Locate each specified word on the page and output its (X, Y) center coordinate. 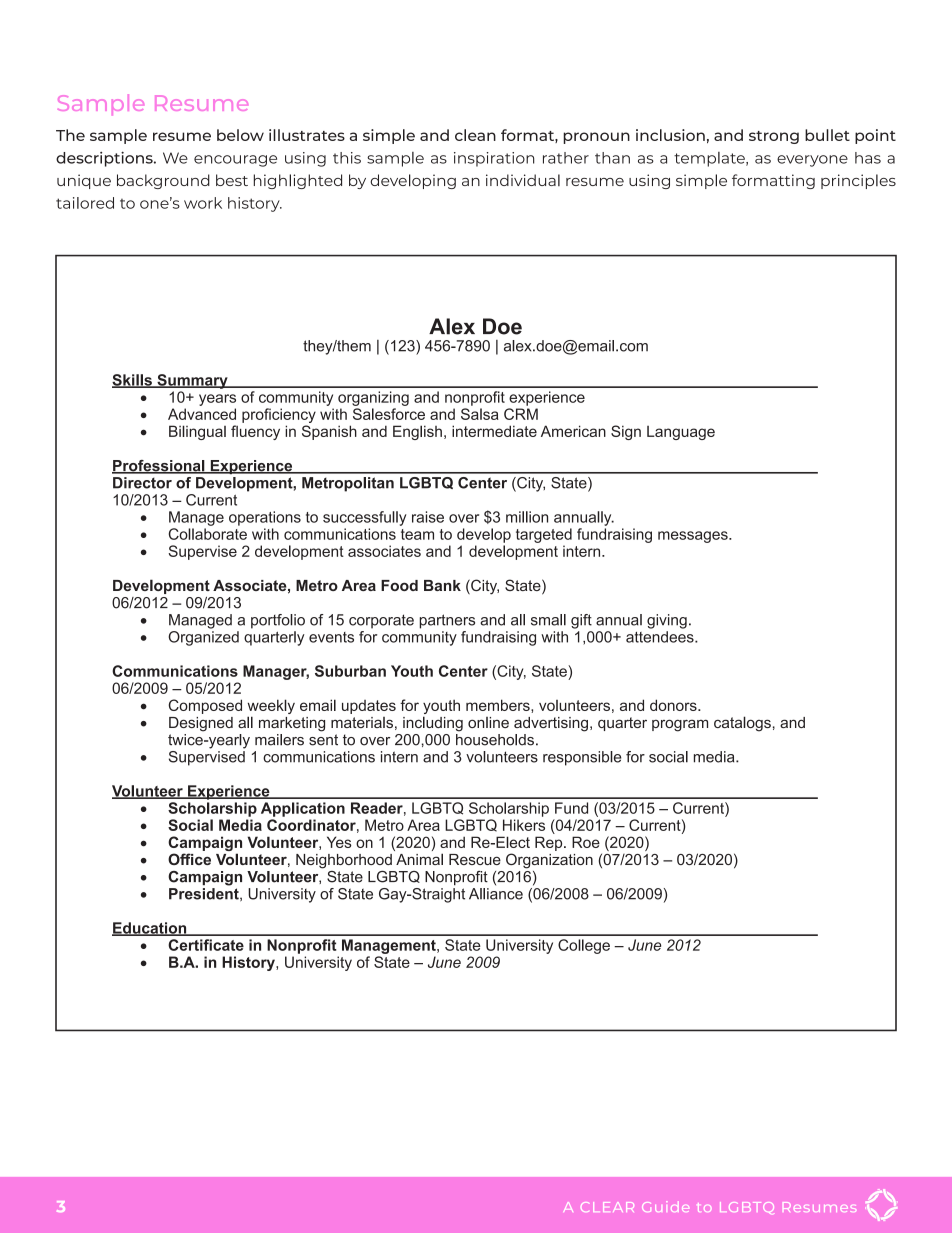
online (488, 722)
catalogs (742, 724)
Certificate (206, 945)
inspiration (494, 159)
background (163, 181)
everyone (812, 161)
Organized (203, 637)
